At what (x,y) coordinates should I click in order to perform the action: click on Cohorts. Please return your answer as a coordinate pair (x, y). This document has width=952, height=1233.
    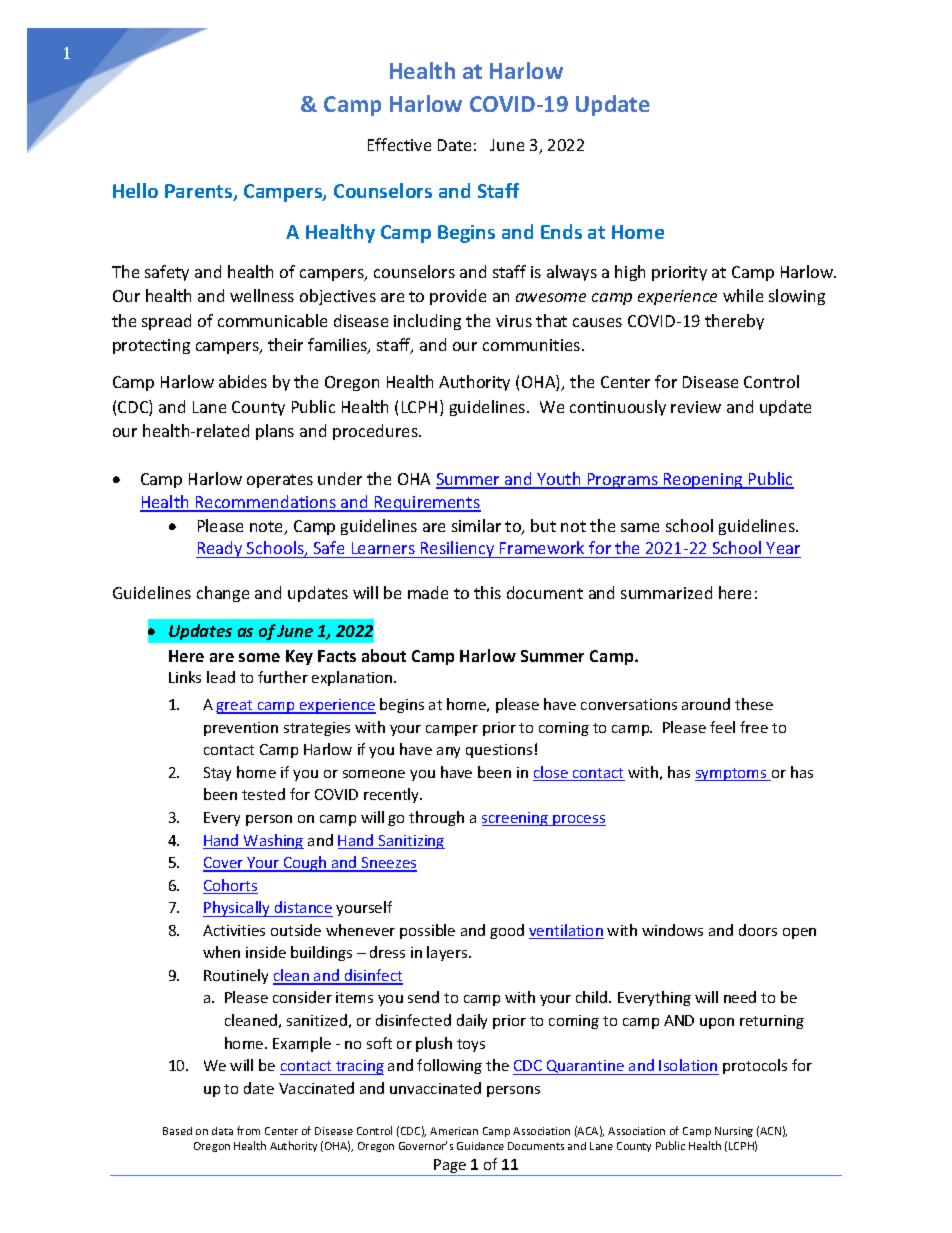
    Looking at the image, I should click on (230, 886).
